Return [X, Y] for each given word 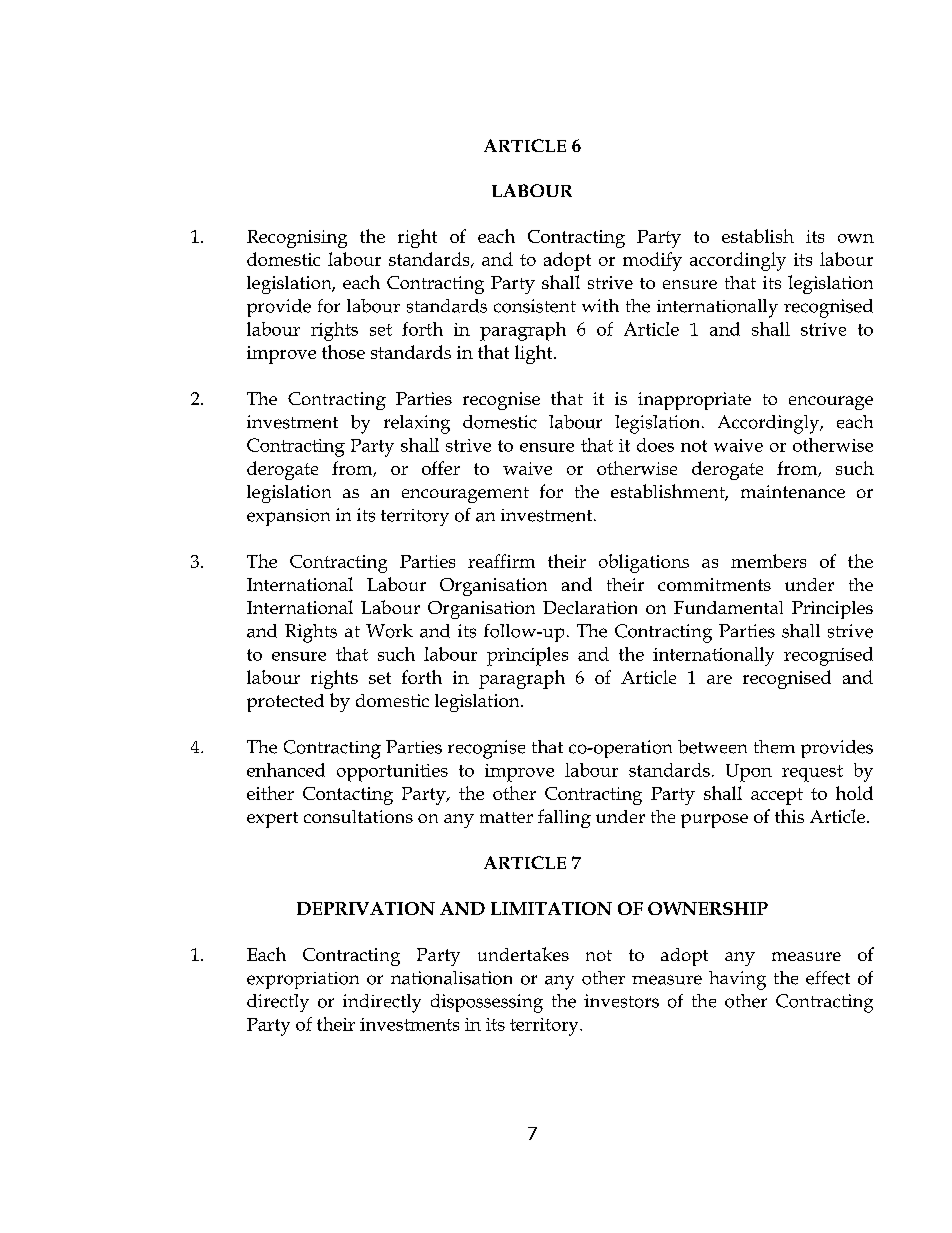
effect [828, 978]
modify [652, 261]
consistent [535, 306]
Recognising [297, 239]
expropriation [303, 980]
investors [621, 1001]
